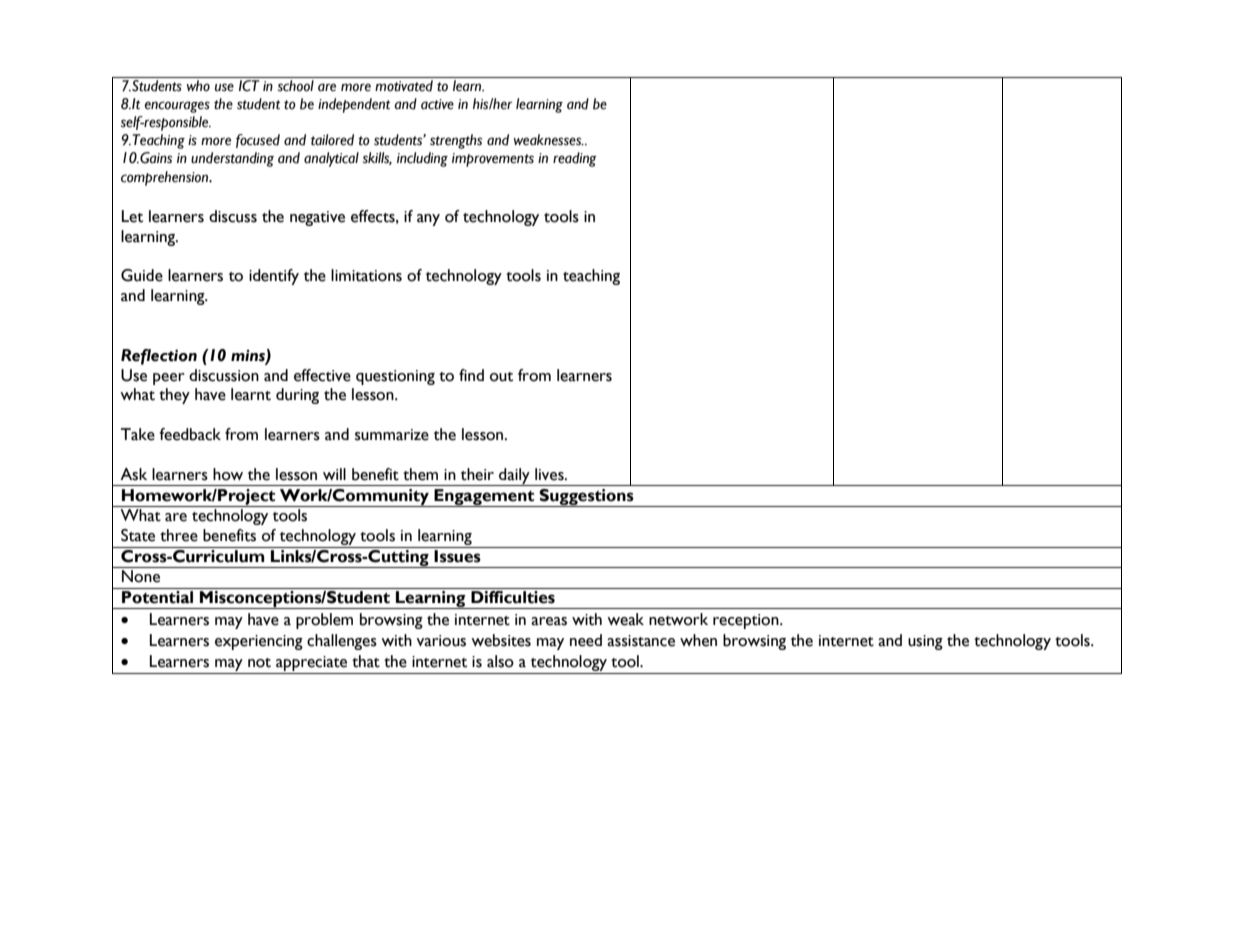  I want to click on peer, so click(169, 379).
